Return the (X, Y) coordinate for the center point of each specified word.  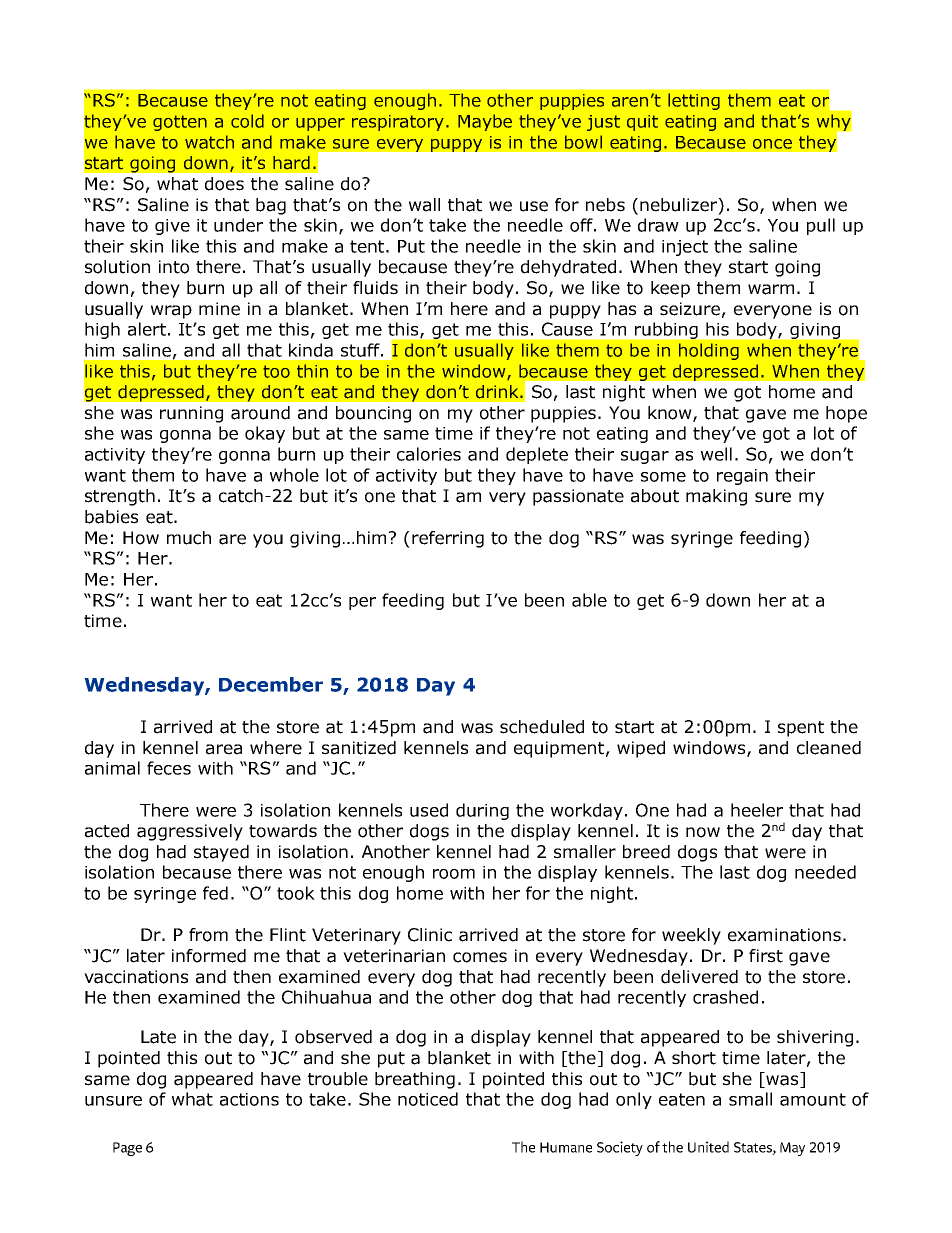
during (482, 811)
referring (448, 539)
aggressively (190, 832)
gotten (180, 123)
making (716, 497)
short (694, 1058)
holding (709, 351)
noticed (428, 1099)
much (189, 538)
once (772, 144)
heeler (757, 810)
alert (147, 329)
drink (498, 392)
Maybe (485, 122)
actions (249, 1099)
